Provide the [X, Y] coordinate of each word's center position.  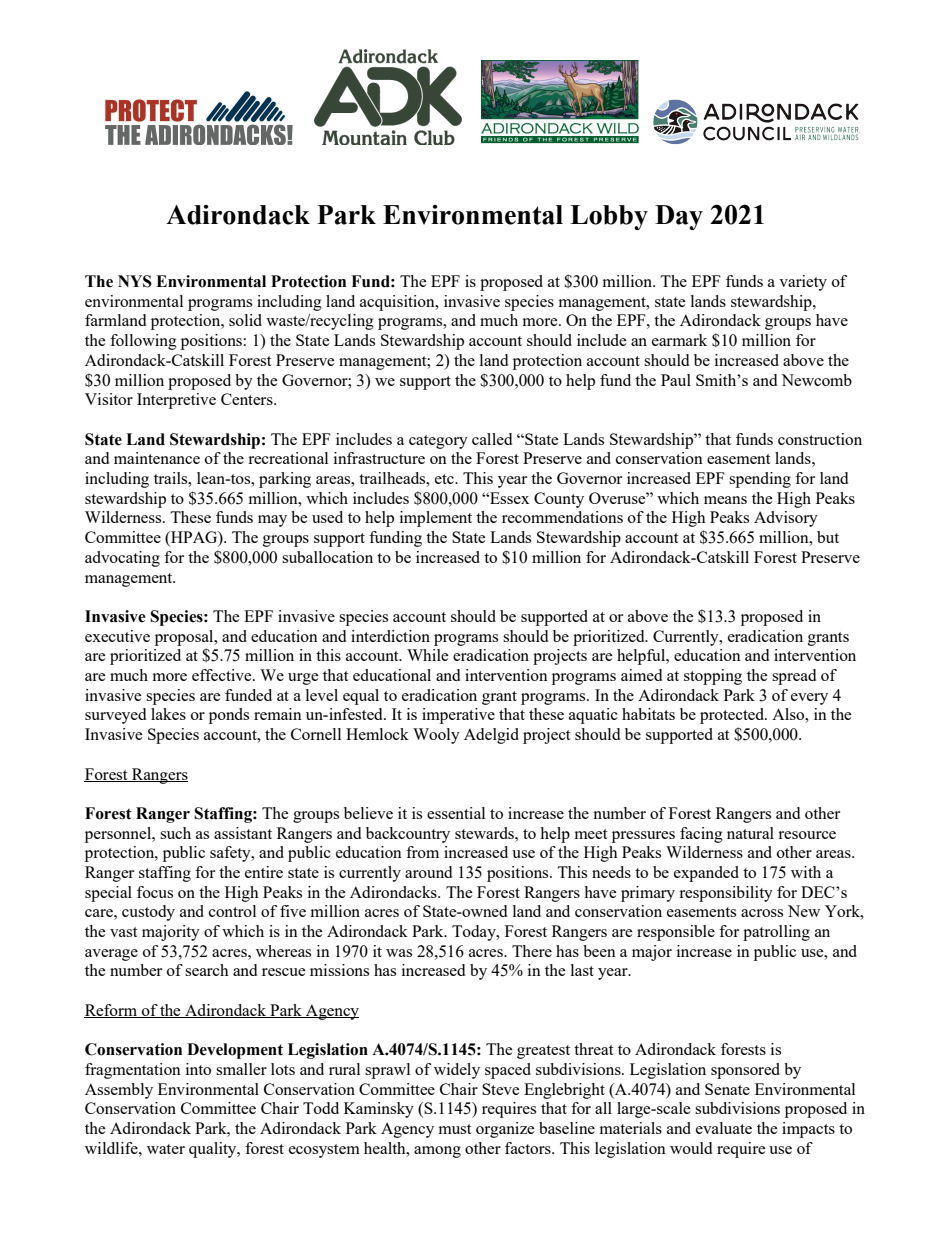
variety [803, 283]
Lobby [609, 217]
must [455, 1129]
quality [214, 1150]
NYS [135, 281]
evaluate [724, 1128]
